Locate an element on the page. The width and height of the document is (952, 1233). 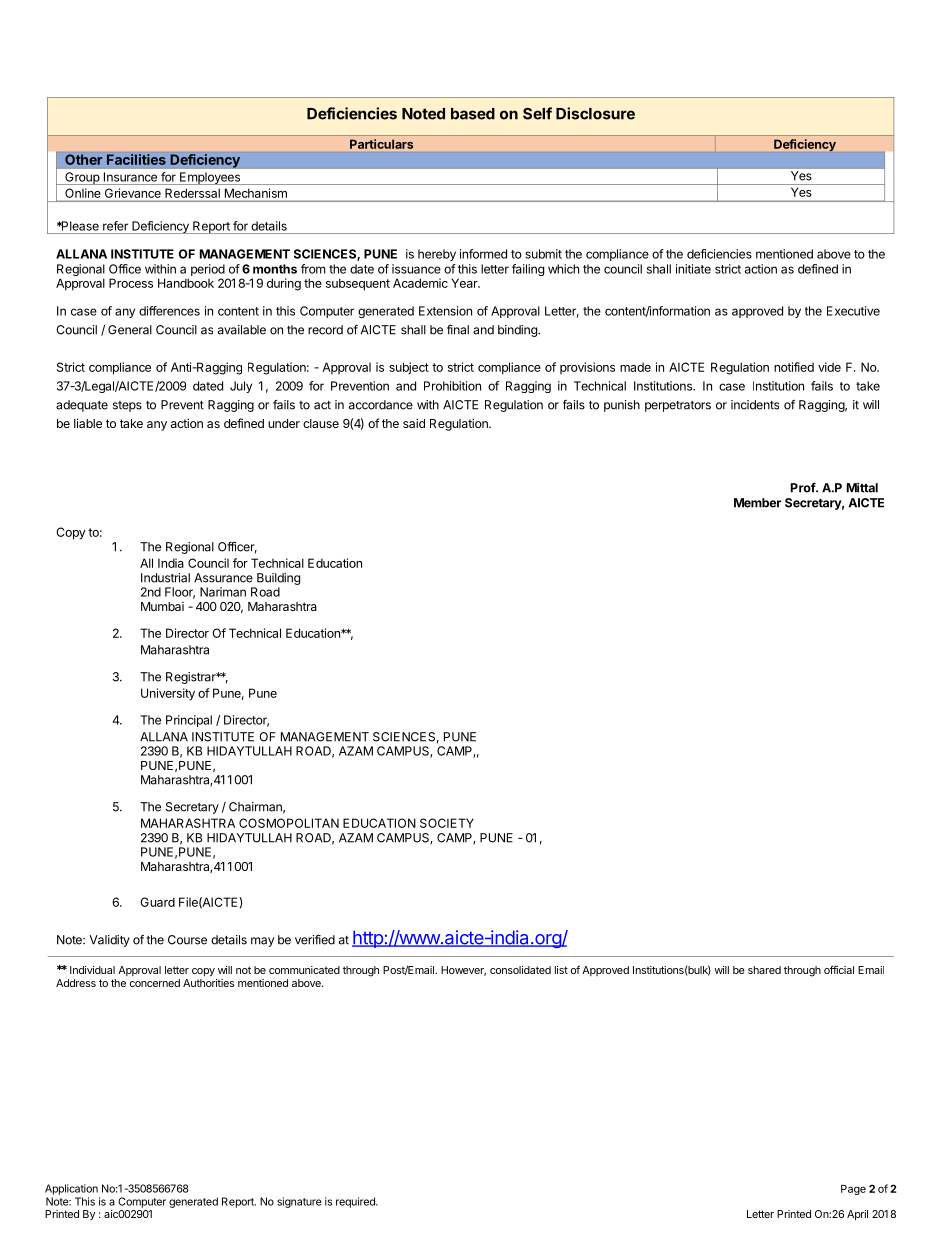
shared is located at coordinates (764, 970).
